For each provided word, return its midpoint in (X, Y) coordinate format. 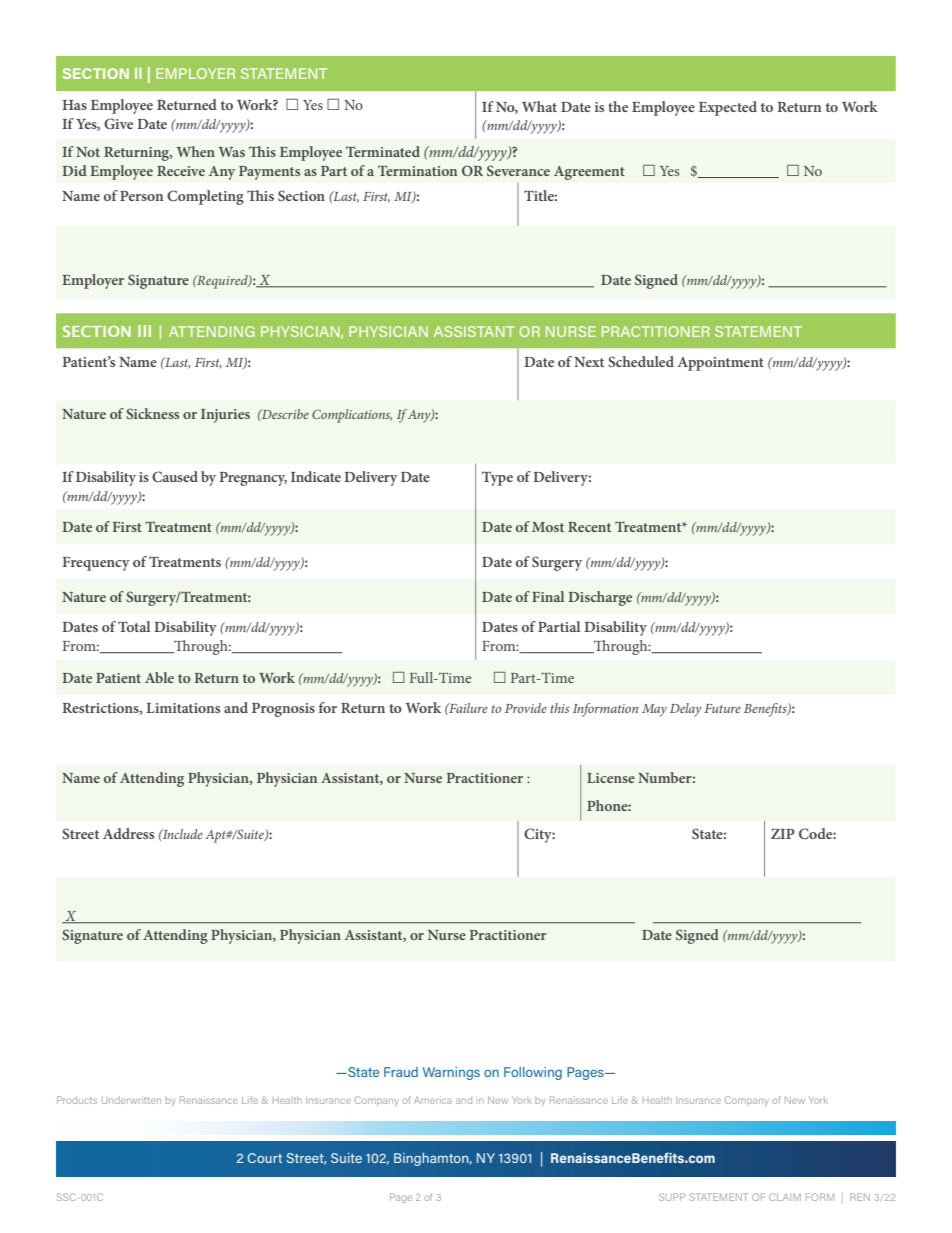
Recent (589, 527)
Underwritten (131, 1100)
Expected (728, 108)
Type (497, 478)
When (196, 151)
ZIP (783, 833)
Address (128, 833)
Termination (417, 170)
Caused (175, 476)
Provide (526, 708)
